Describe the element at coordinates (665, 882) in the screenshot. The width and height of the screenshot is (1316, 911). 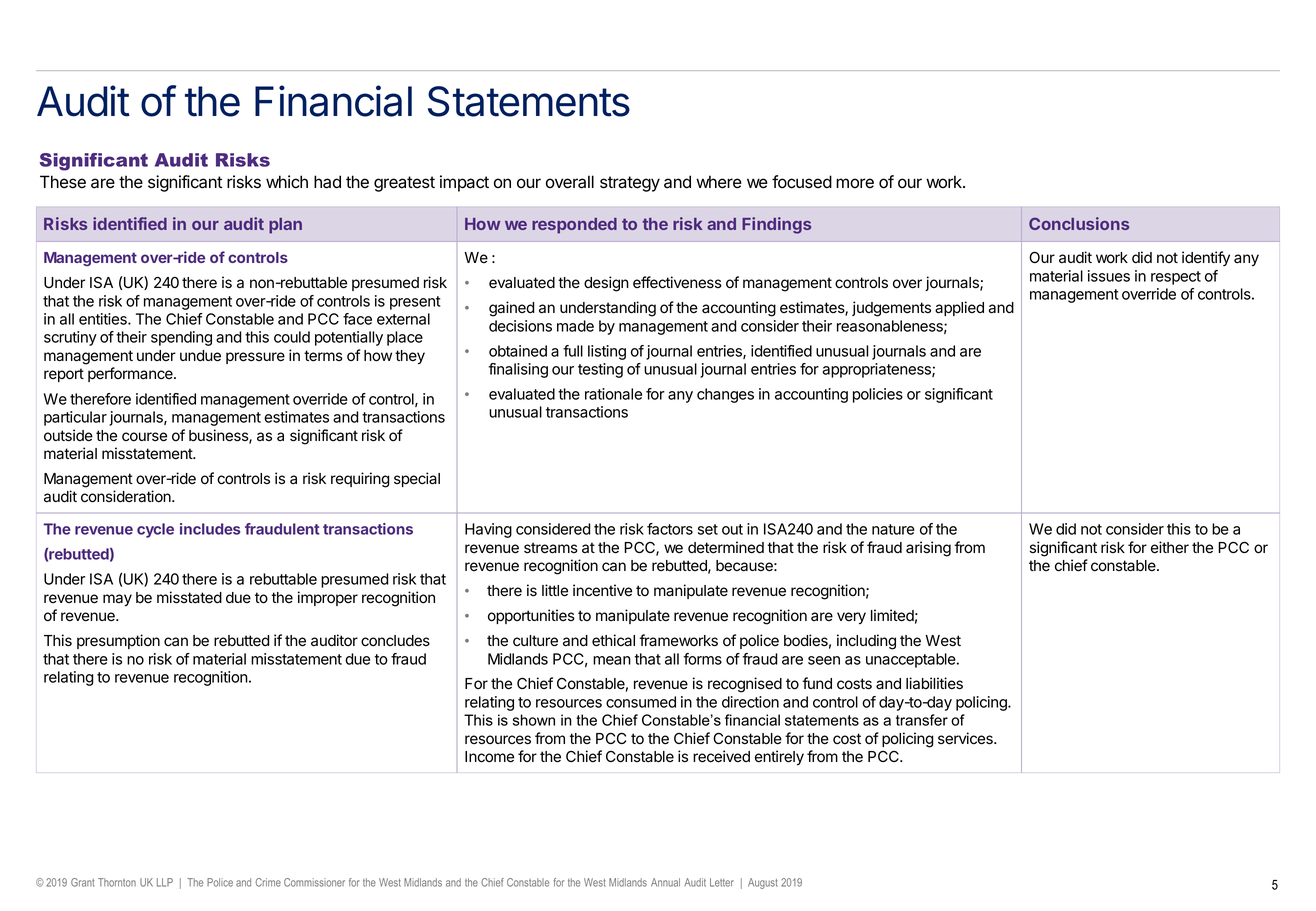
I see `Annual` at that location.
